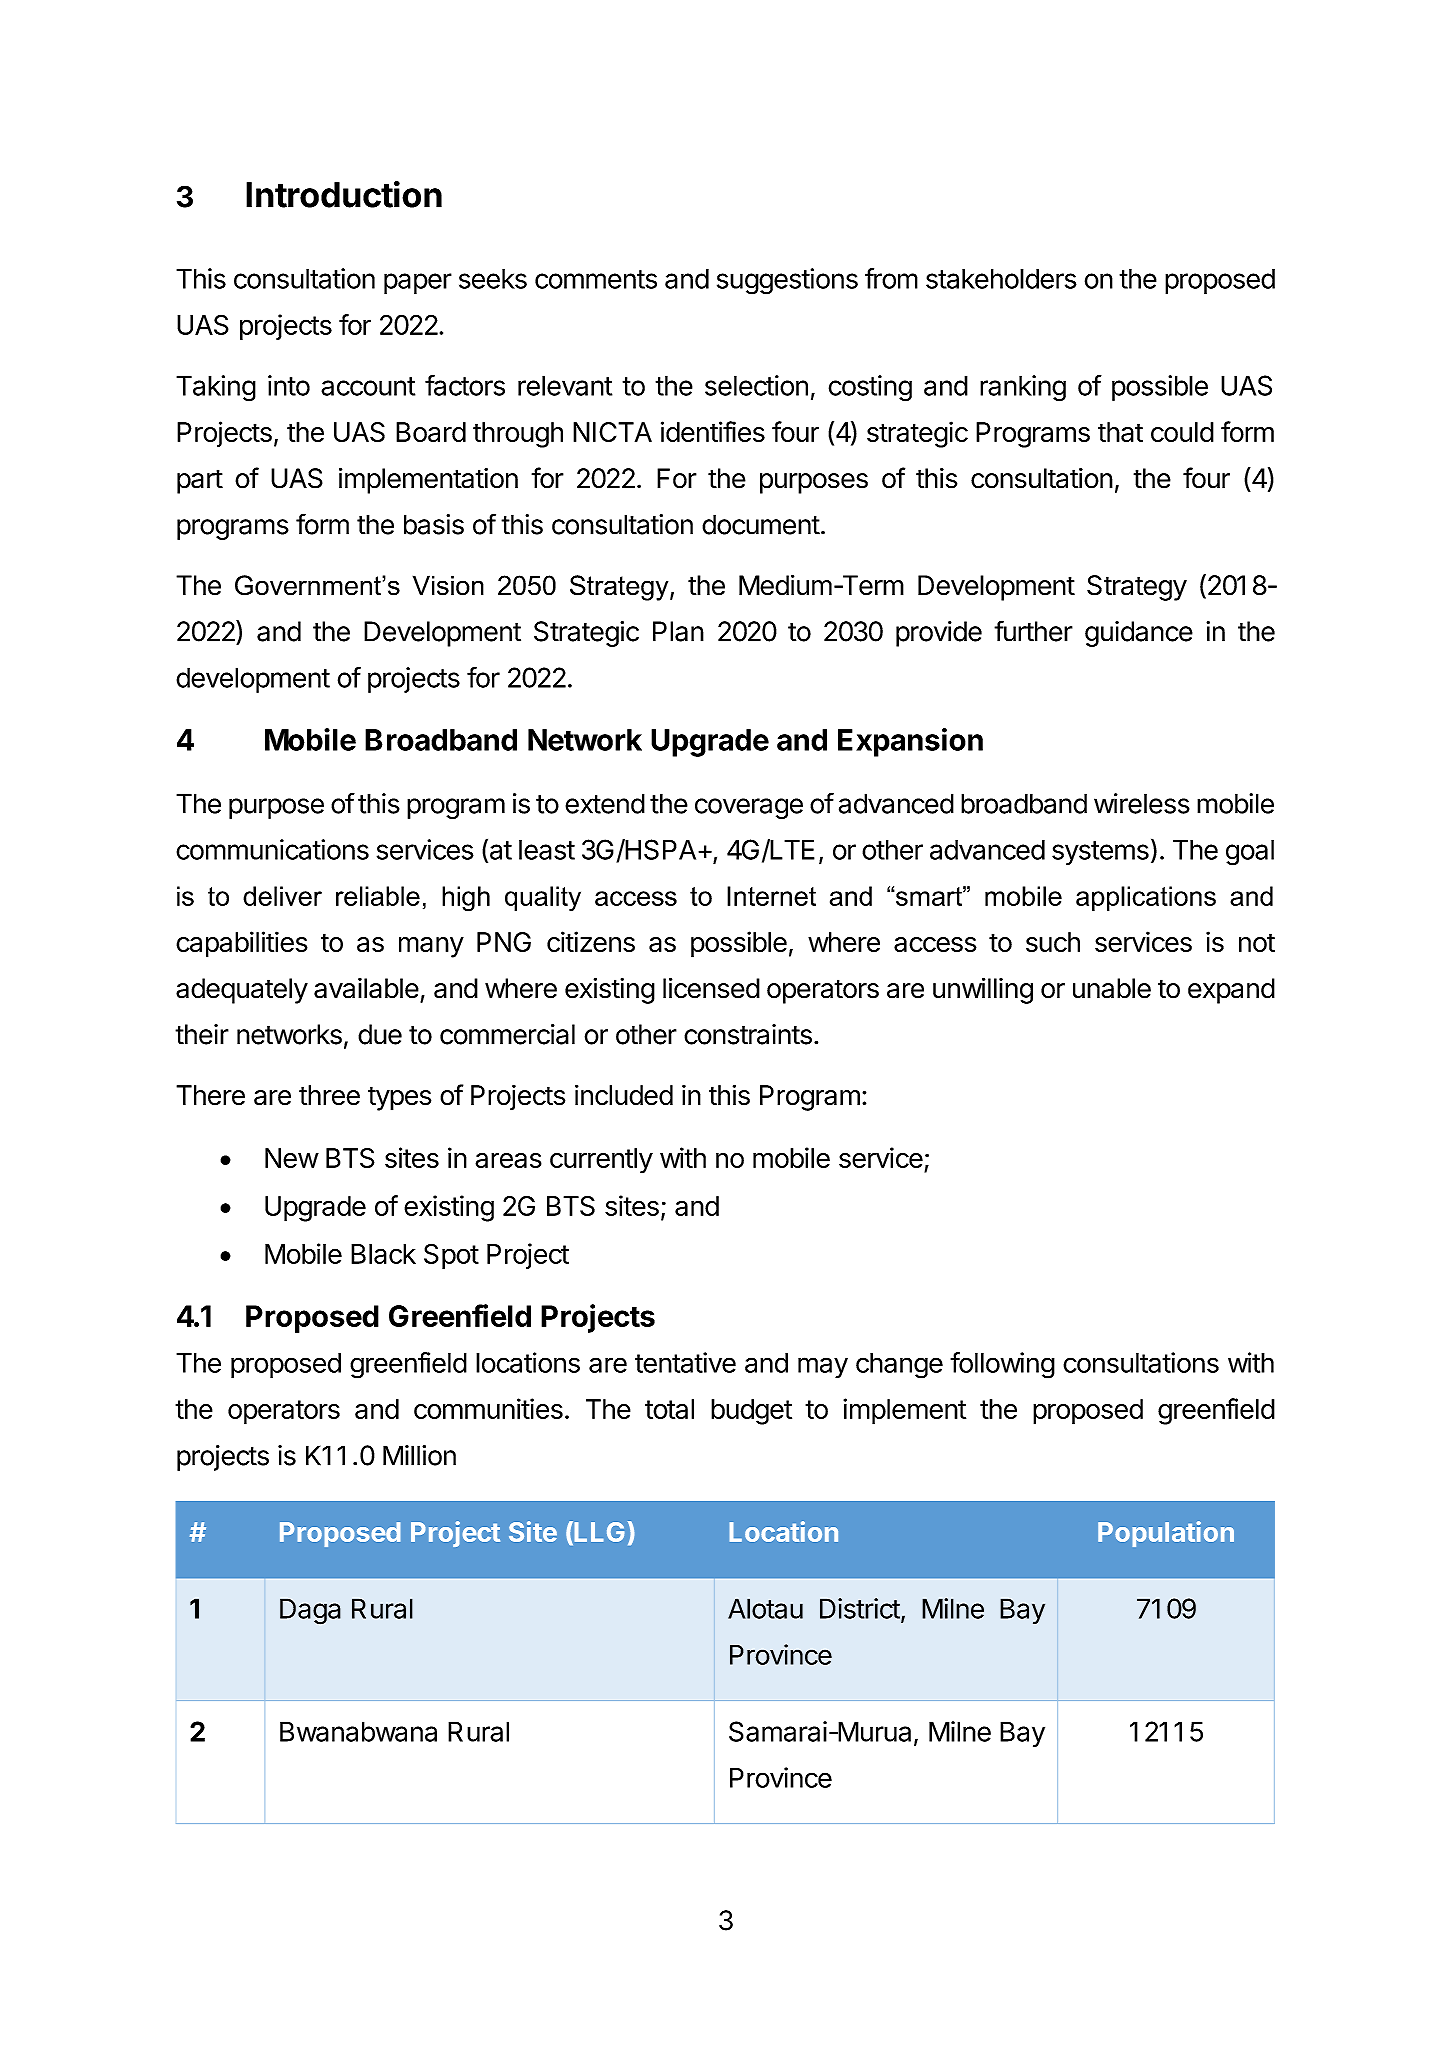 The height and width of the screenshot is (2050, 1450). What do you see at coordinates (1139, 634) in the screenshot?
I see `guidance` at bounding box center [1139, 634].
